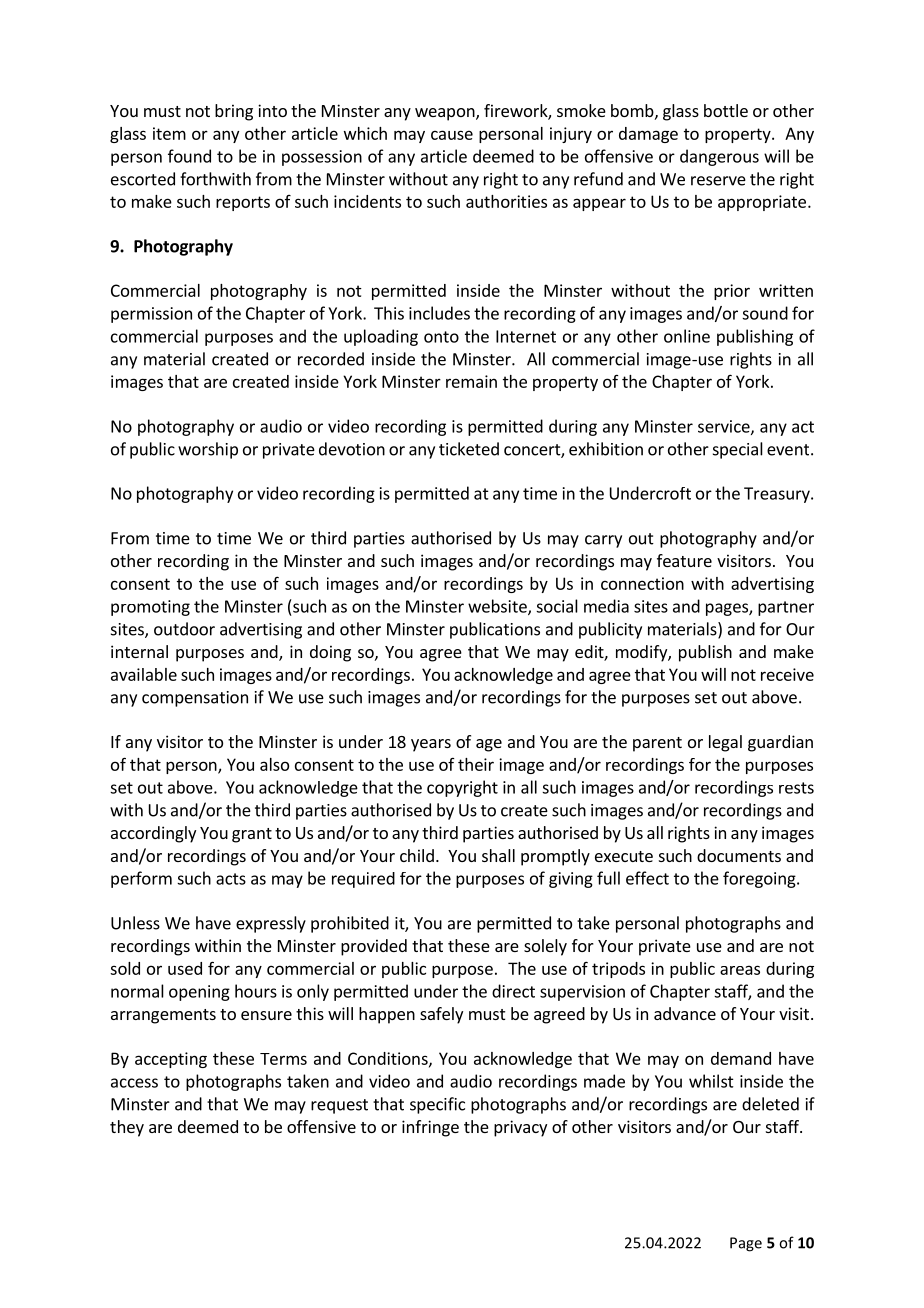 The height and width of the image is (1308, 924). Describe the element at coordinates (274, 764) in the image. I see `also` at that location.
